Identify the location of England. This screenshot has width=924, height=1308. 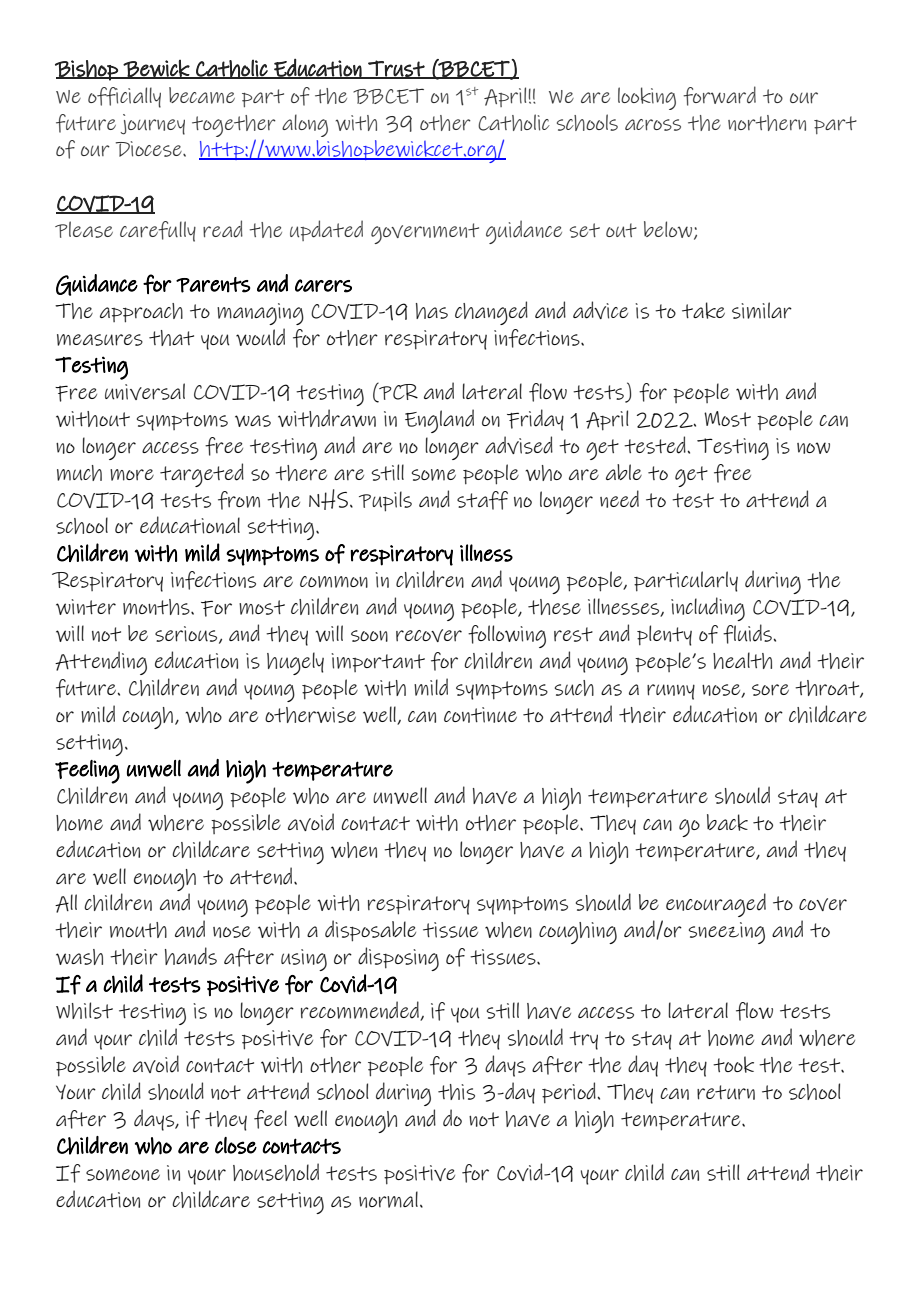
(439, 421).
